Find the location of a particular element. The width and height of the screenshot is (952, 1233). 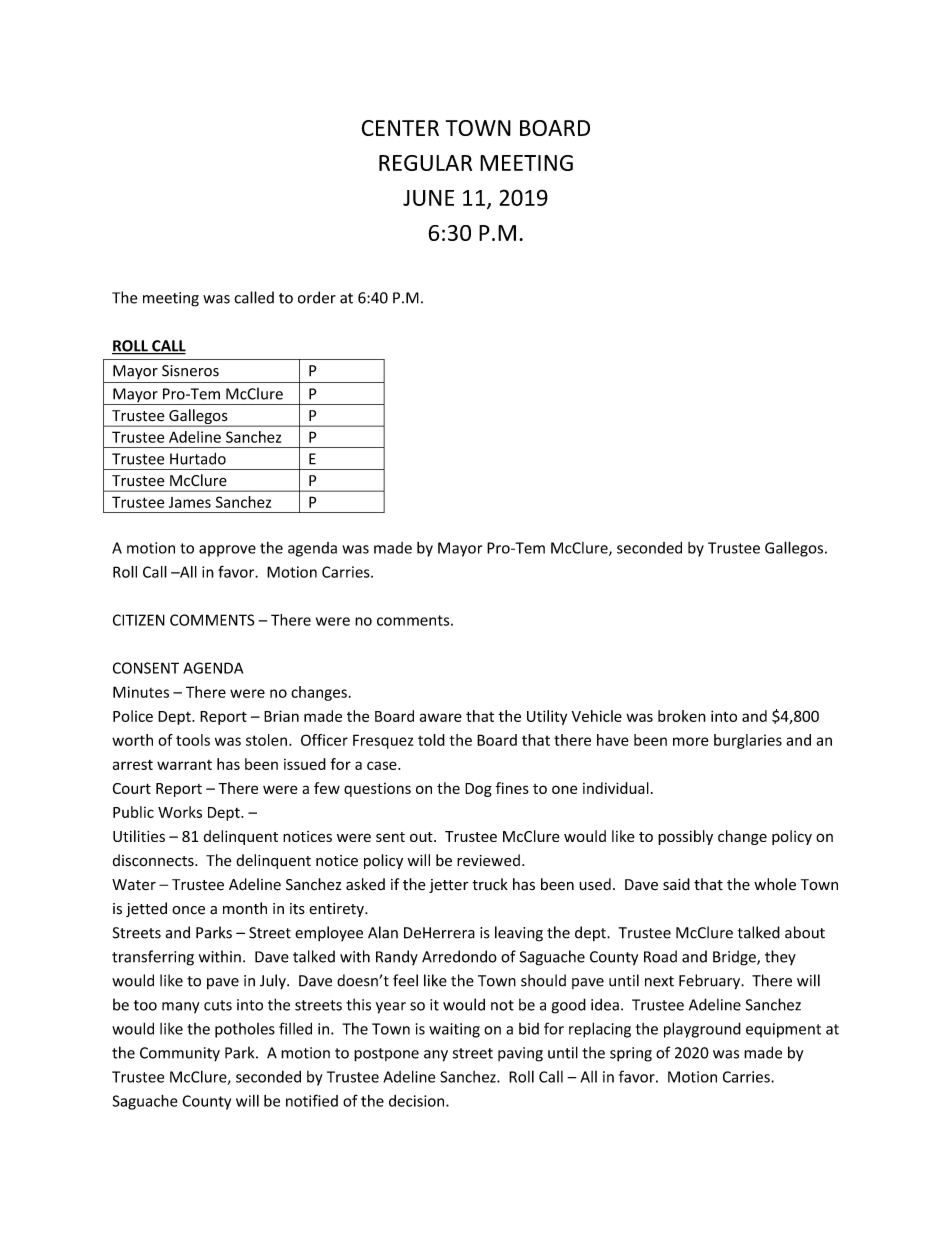

CITIZEN is located at coordinates (139, 620).
